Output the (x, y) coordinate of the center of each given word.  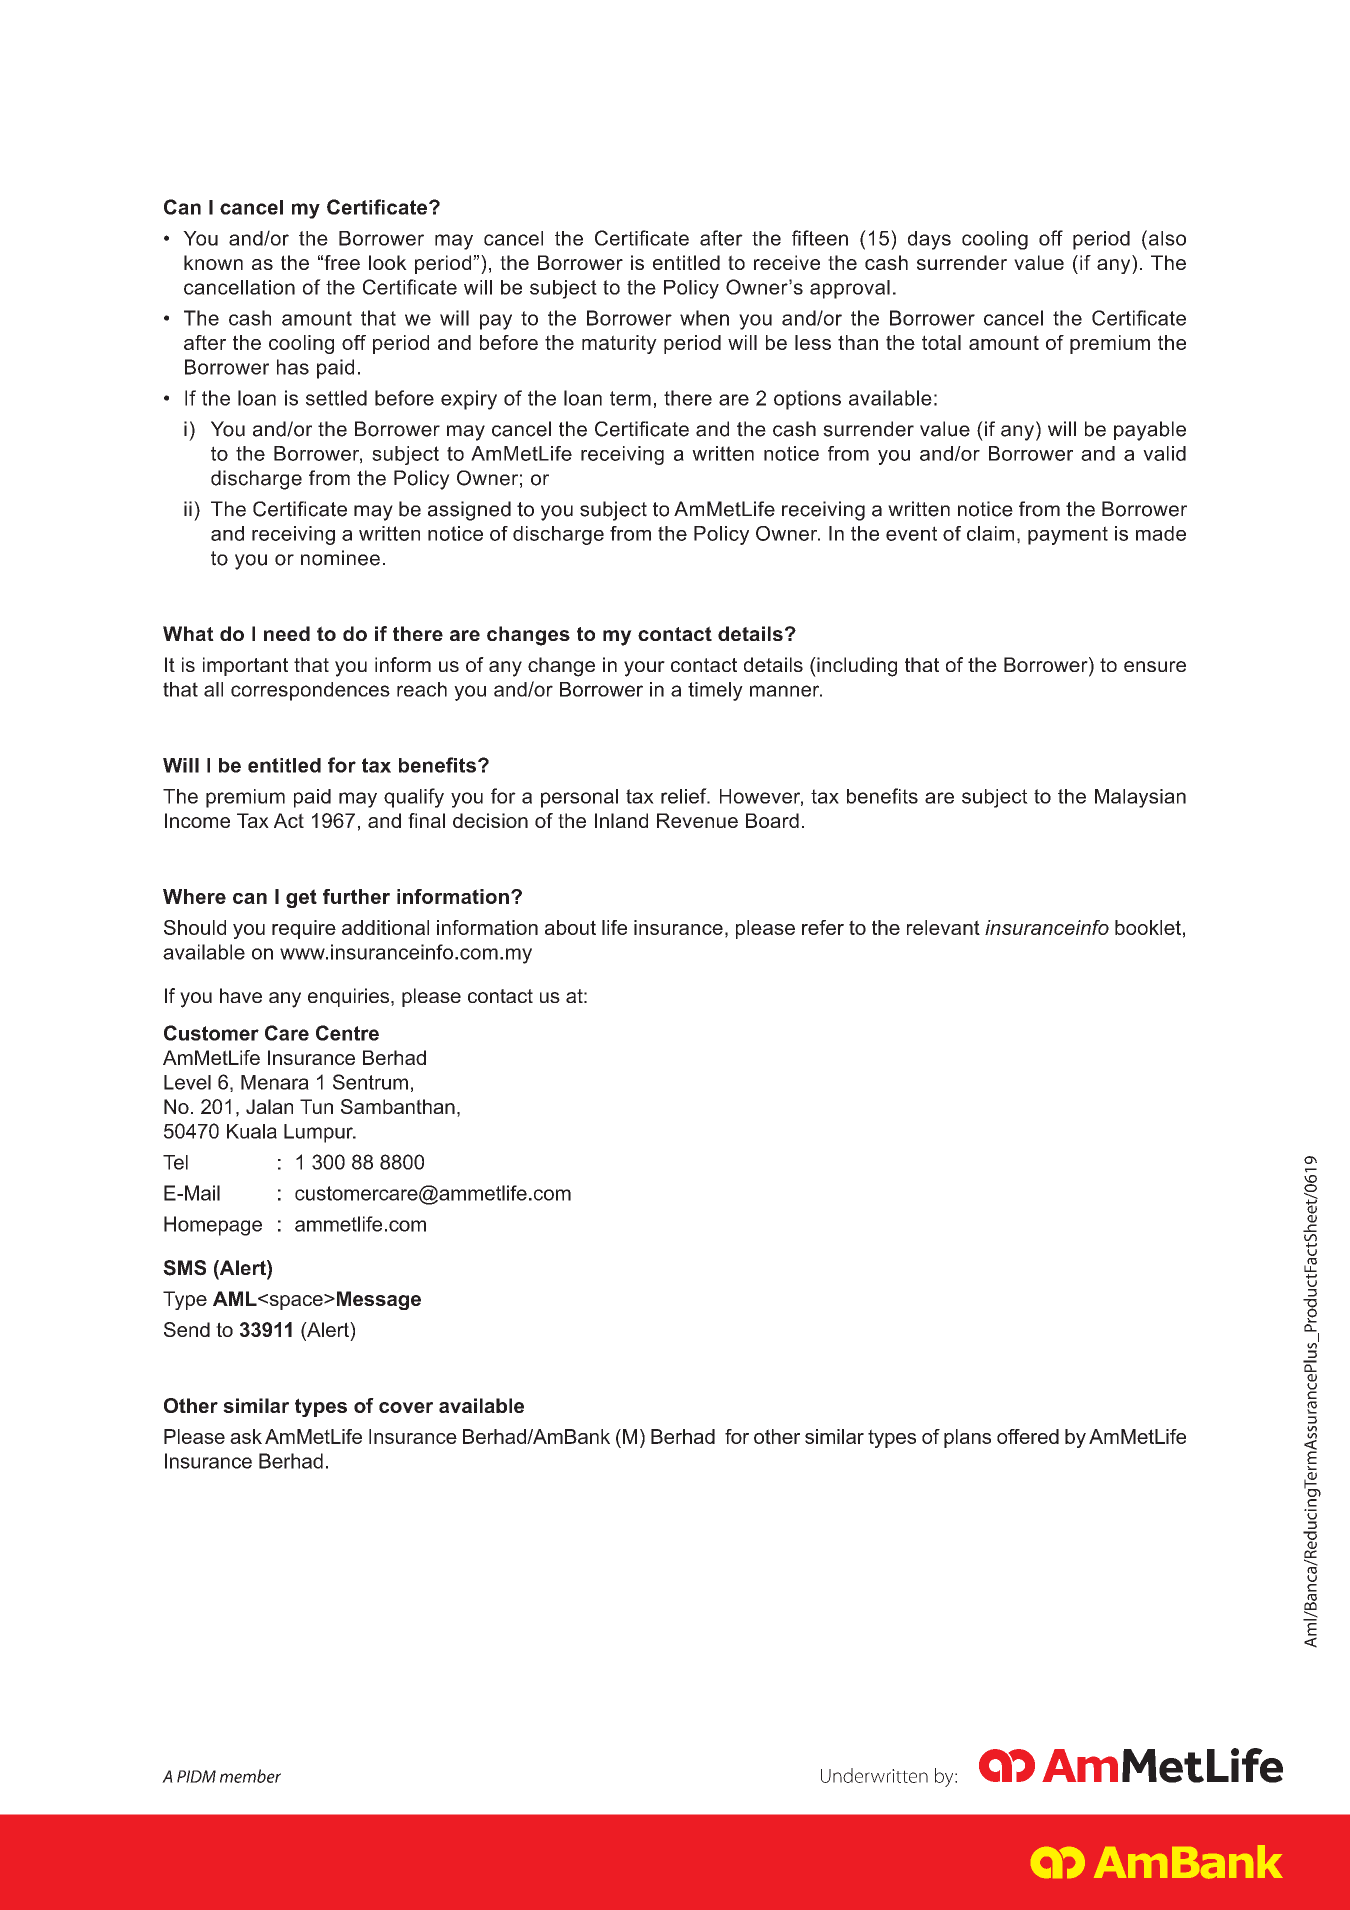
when (704, 318)
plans (967, 1438)
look (388, 262)
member (250, 1776)
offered (1028, 1436)
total (941, 342)
